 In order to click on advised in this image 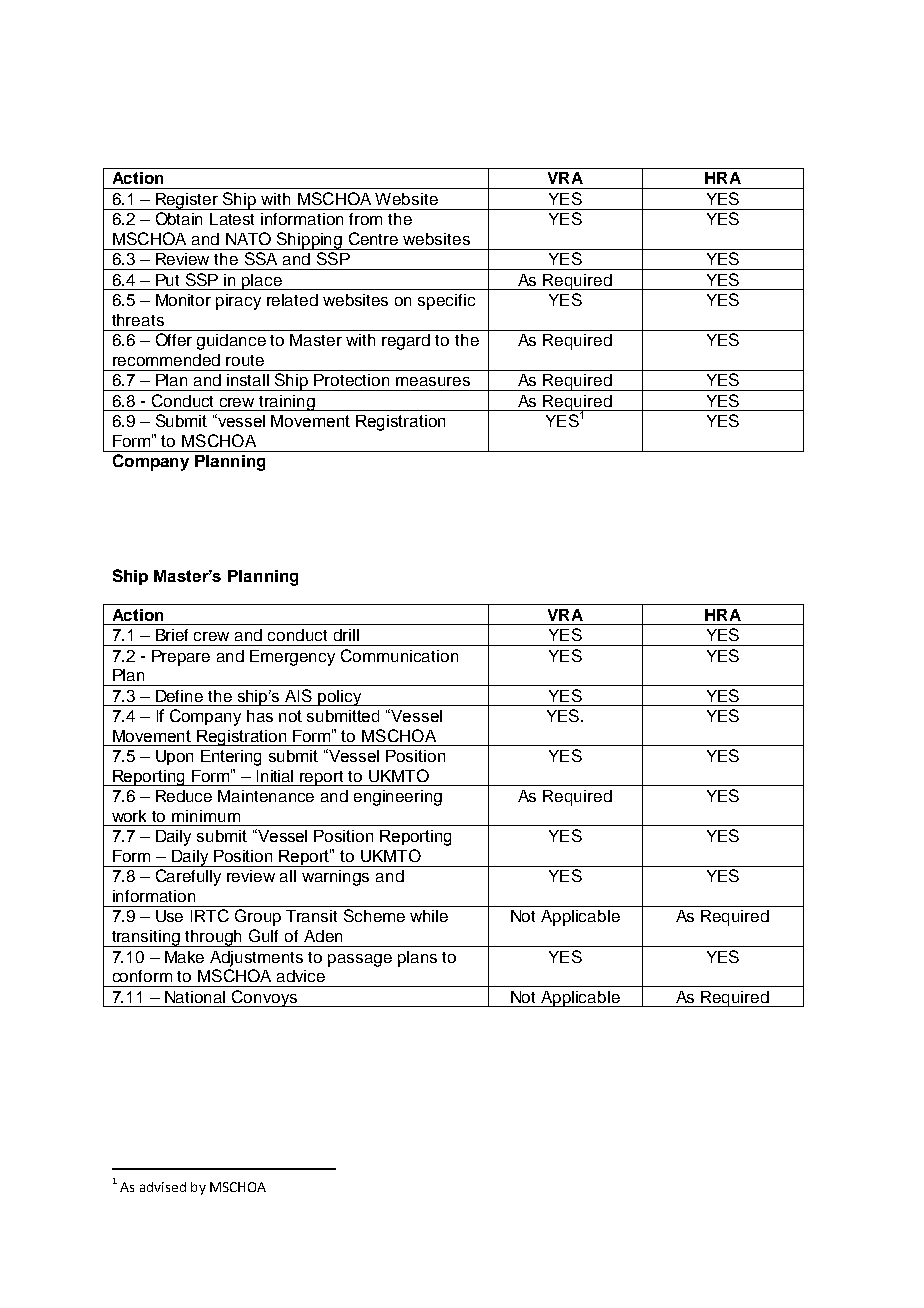, I will do `click(163, 1187)`.
